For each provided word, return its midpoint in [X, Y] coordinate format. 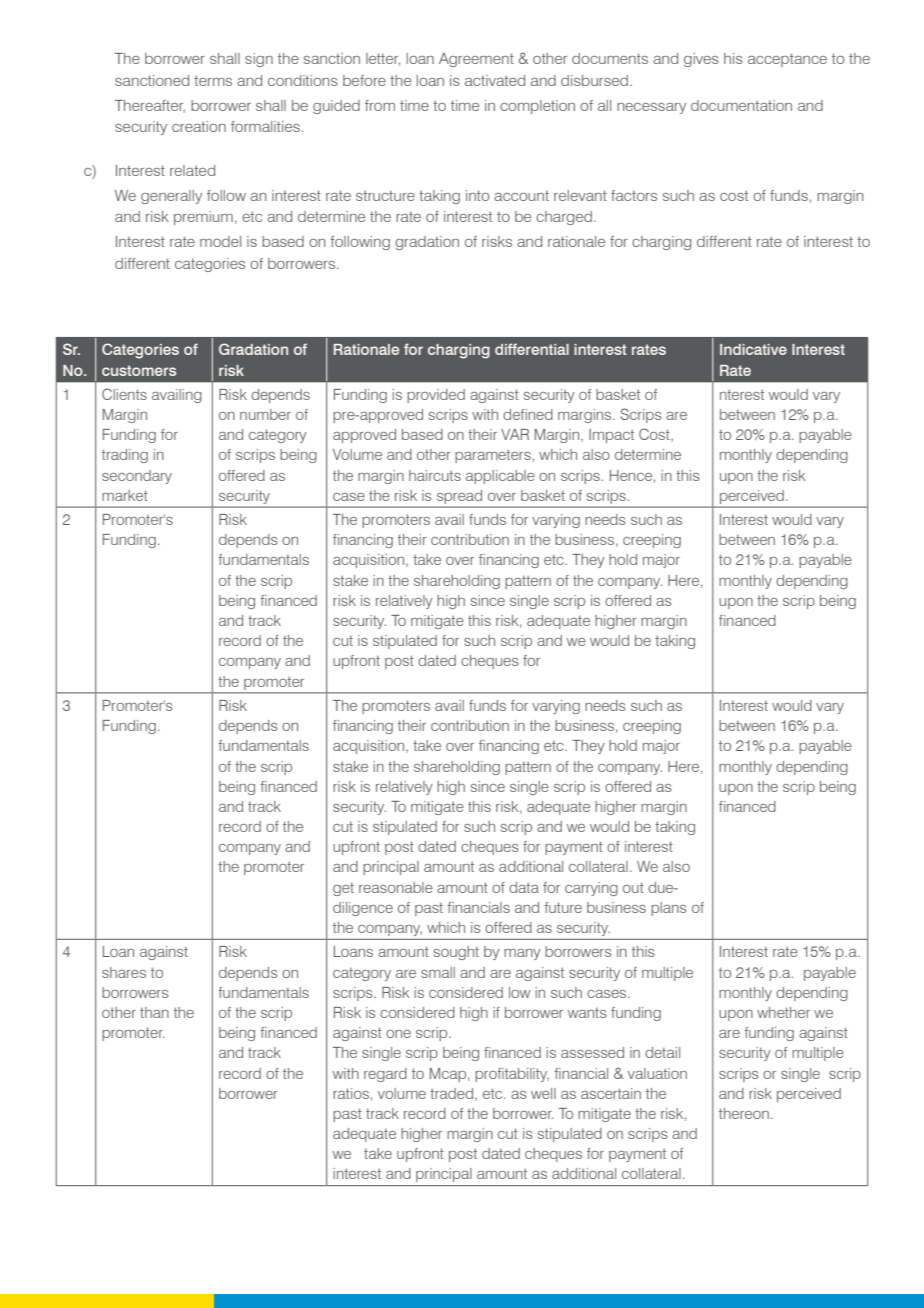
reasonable [396, 887]
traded [453, 1094]
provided [436, 396]
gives [701, 60]
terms [213, 80]
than [154, 1012]
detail [662, 1052]
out [633, 887]
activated [495, 80]
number [265, 414]
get [343, 889]
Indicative [753, 349]
